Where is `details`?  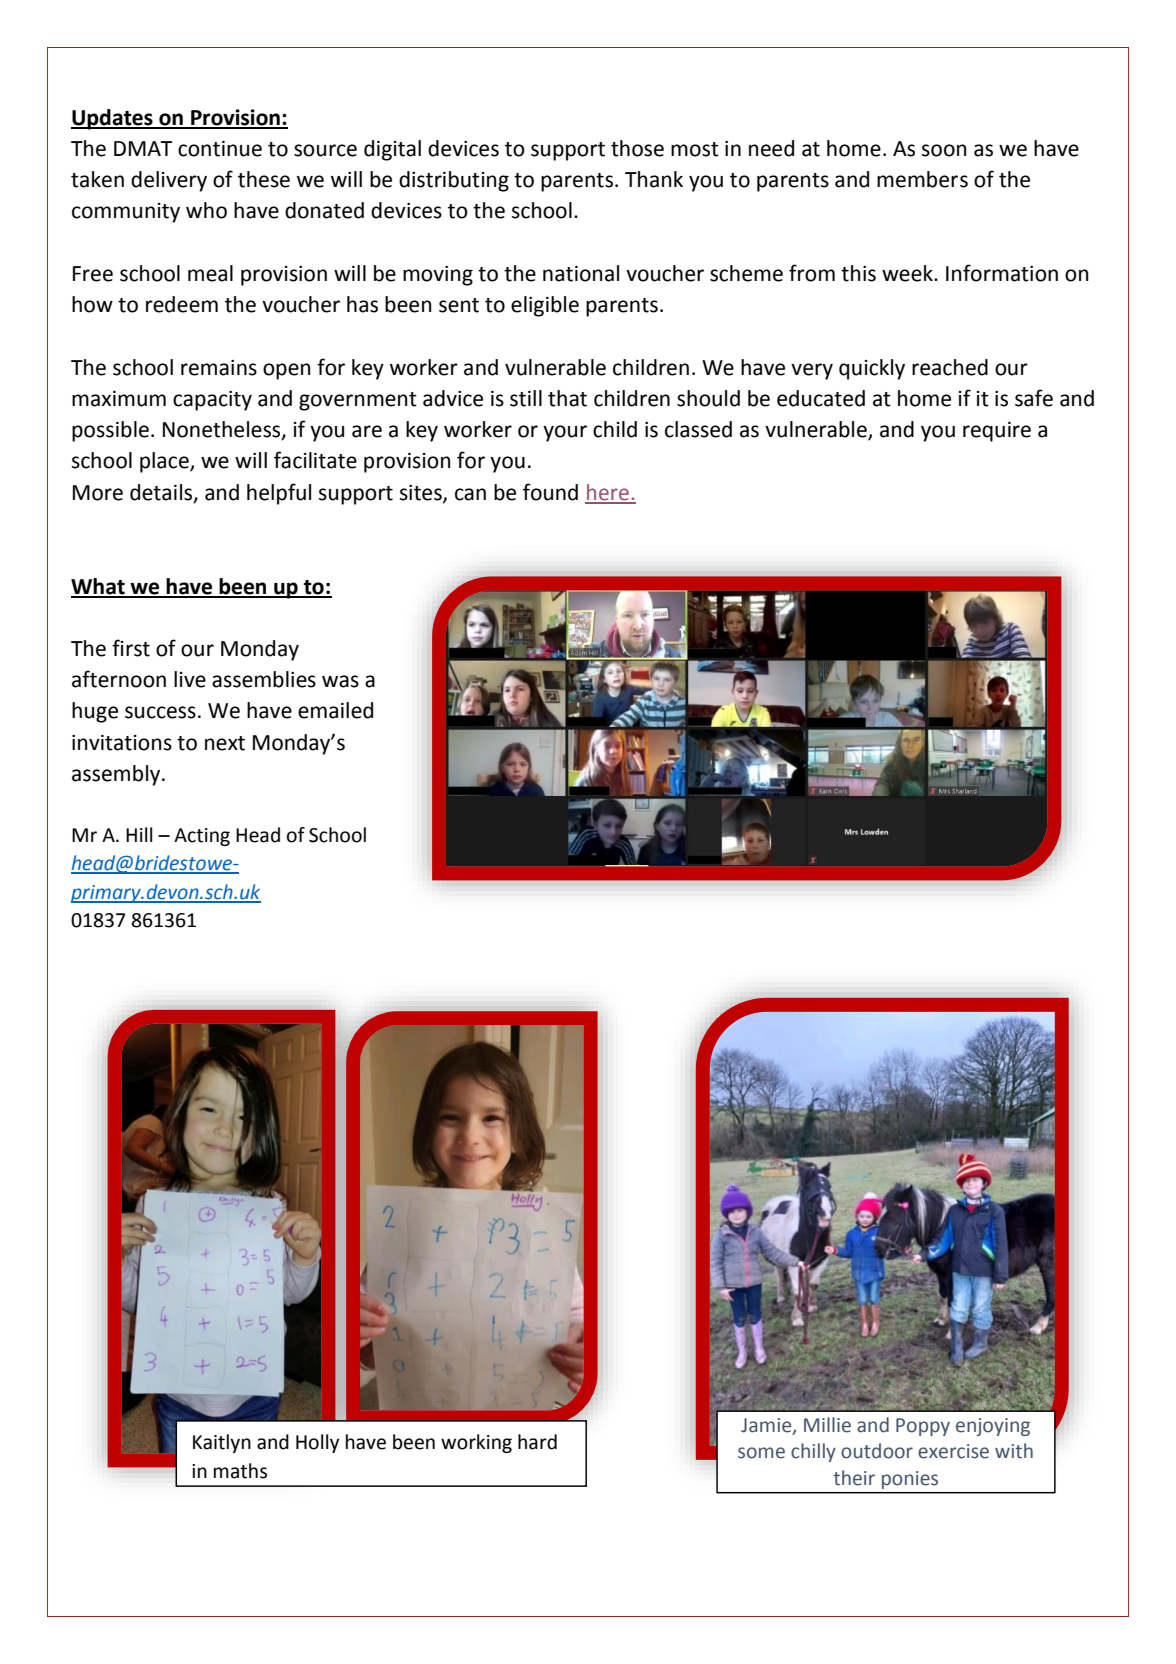 details is located at coordinates (162, 493).
